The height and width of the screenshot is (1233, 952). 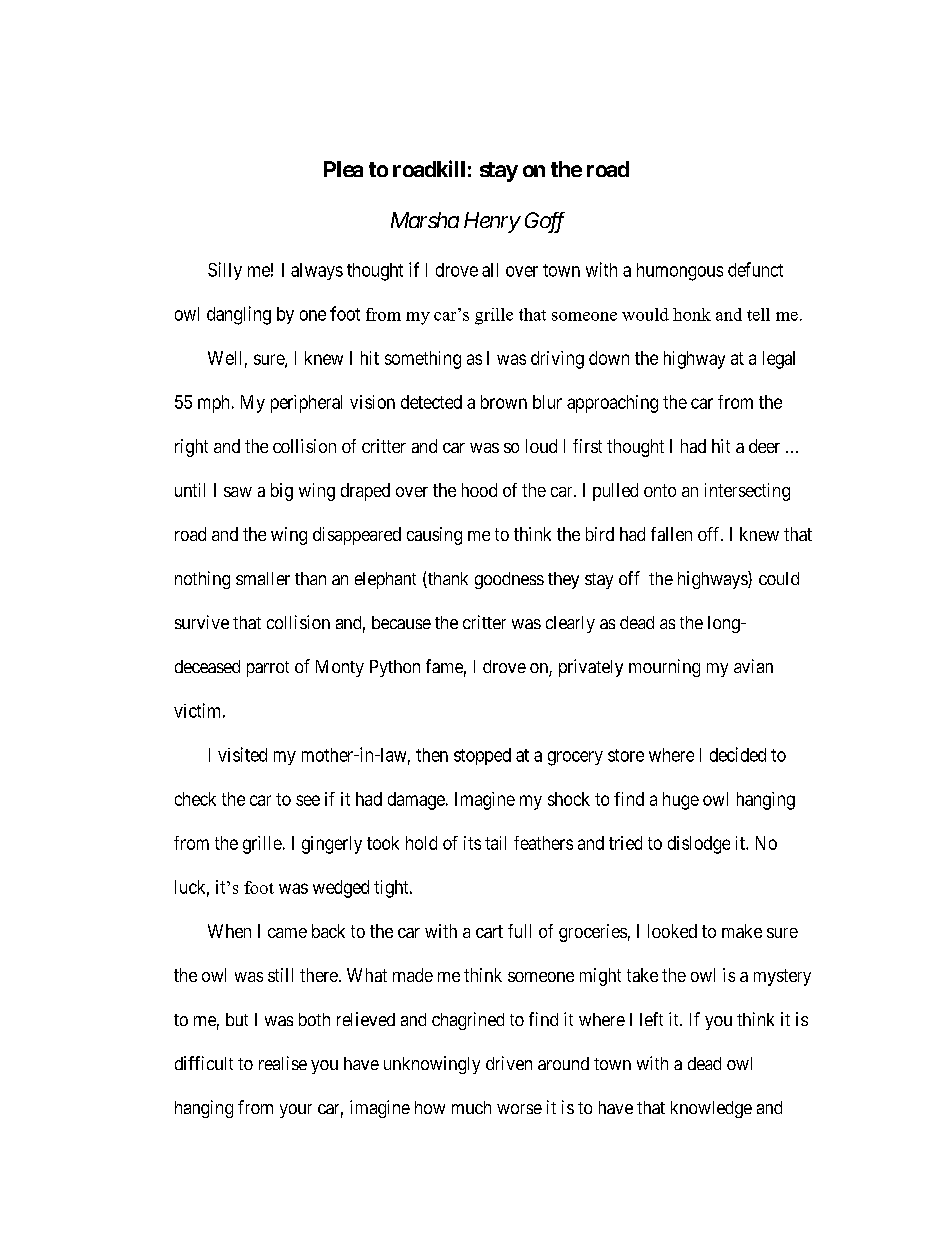 What do you see at coordinates (283, 1063) in the screenshot?
I see `realise` at bounding box center [283, 1063].
